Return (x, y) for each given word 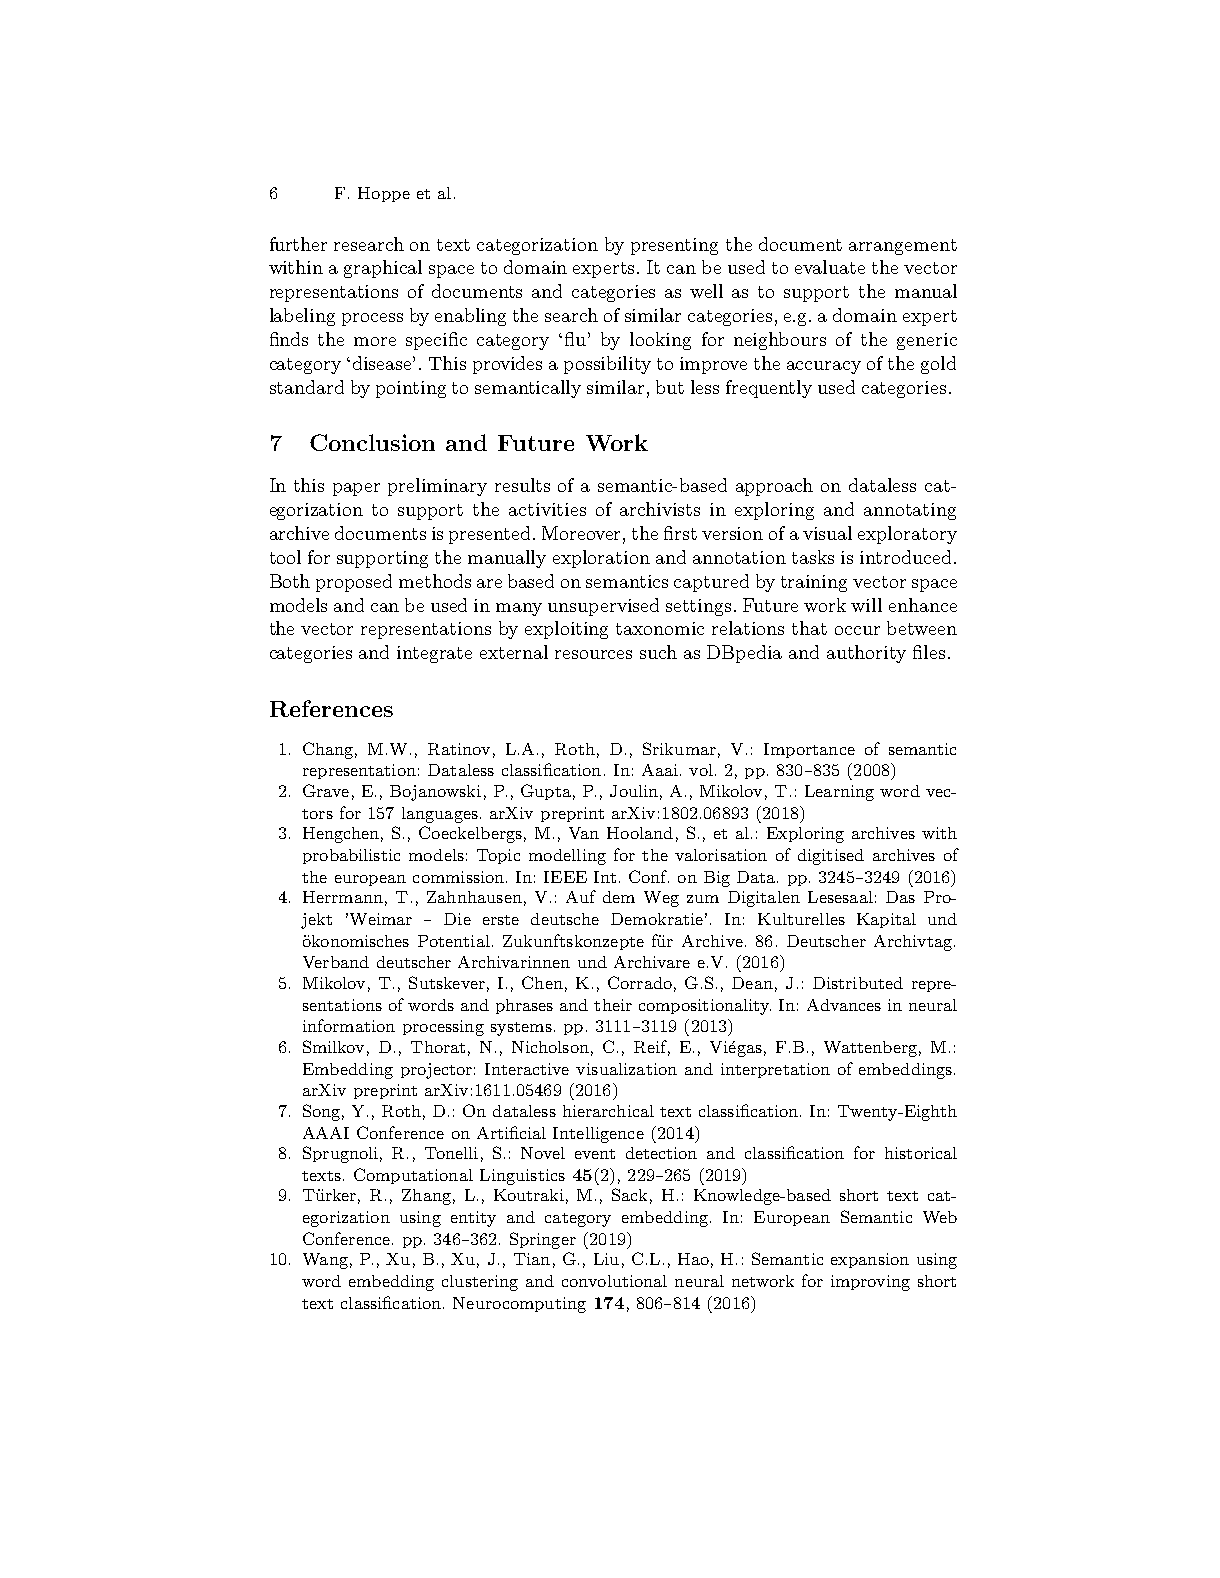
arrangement (903, 247)
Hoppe (384, 194)
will (866, 605)
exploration (601, 559)
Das (900, 897)
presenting (674, 246)
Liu (606, 1259)
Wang (325, 1261)
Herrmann (343, 897)
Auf (581, 896)
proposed (354, 583)
